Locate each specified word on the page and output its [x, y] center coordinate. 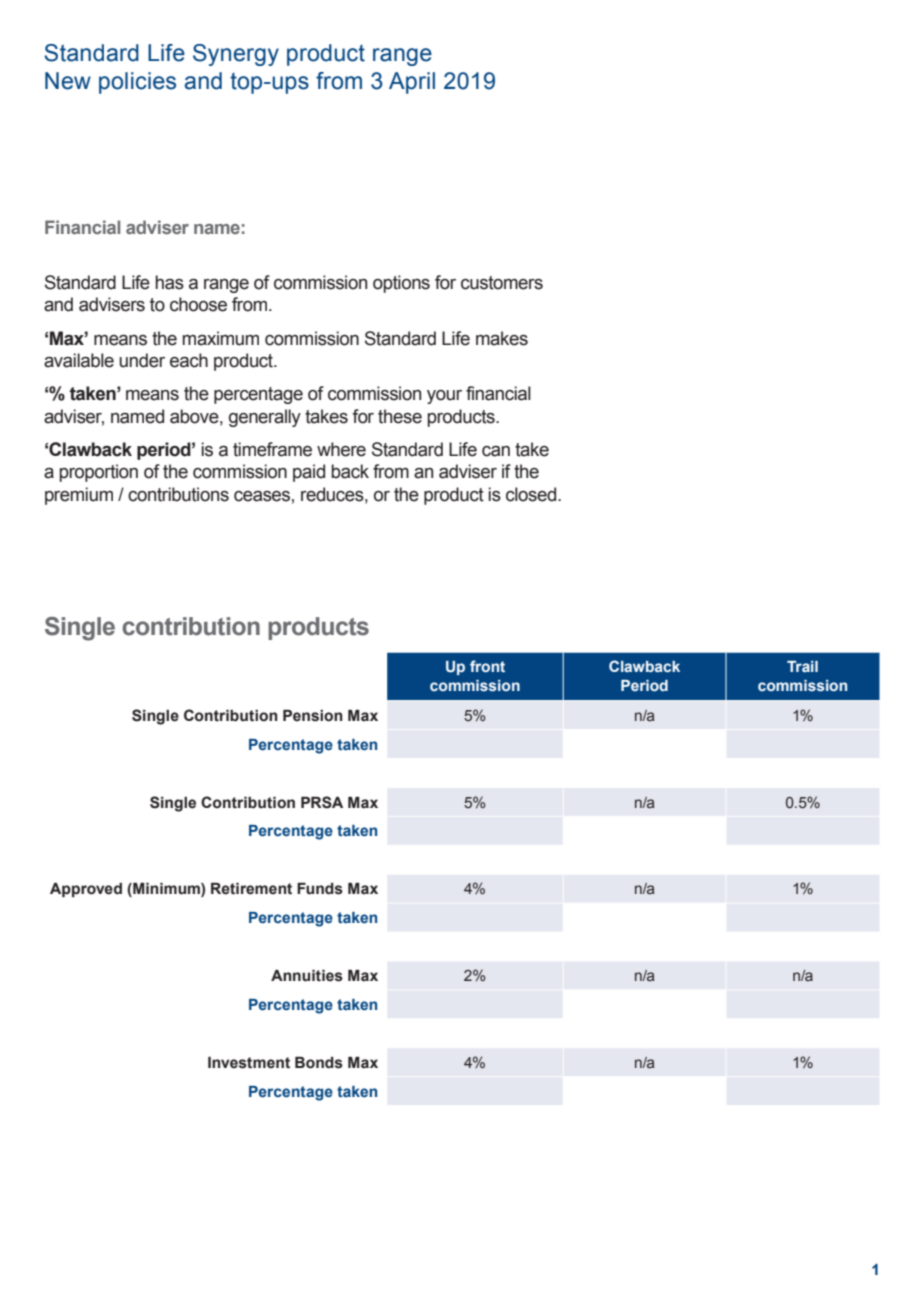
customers [502, 283]
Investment [249, 1063]
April [412, 83]
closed [532, 494]
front [487, 666]
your [444, 397]
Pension [313, 716]
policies [137, 83]
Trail [802, 666]
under [142, 360]
